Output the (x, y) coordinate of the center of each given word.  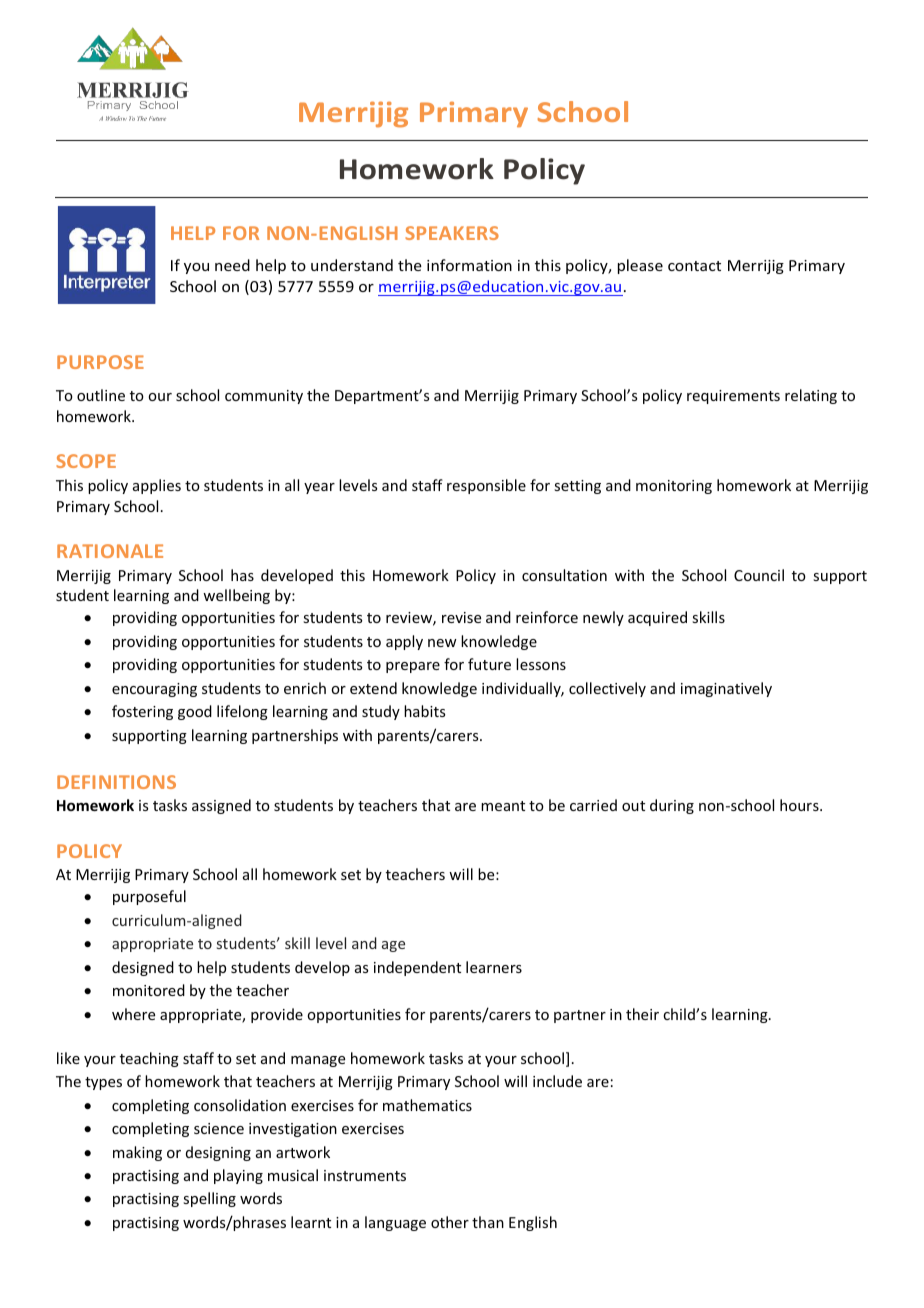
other (450, 1222)
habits (424, 711)
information (469, 265)
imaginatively (726, 689)
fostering (142, 712)
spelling (209, 1199)
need (232, 265)
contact (694, 266)
